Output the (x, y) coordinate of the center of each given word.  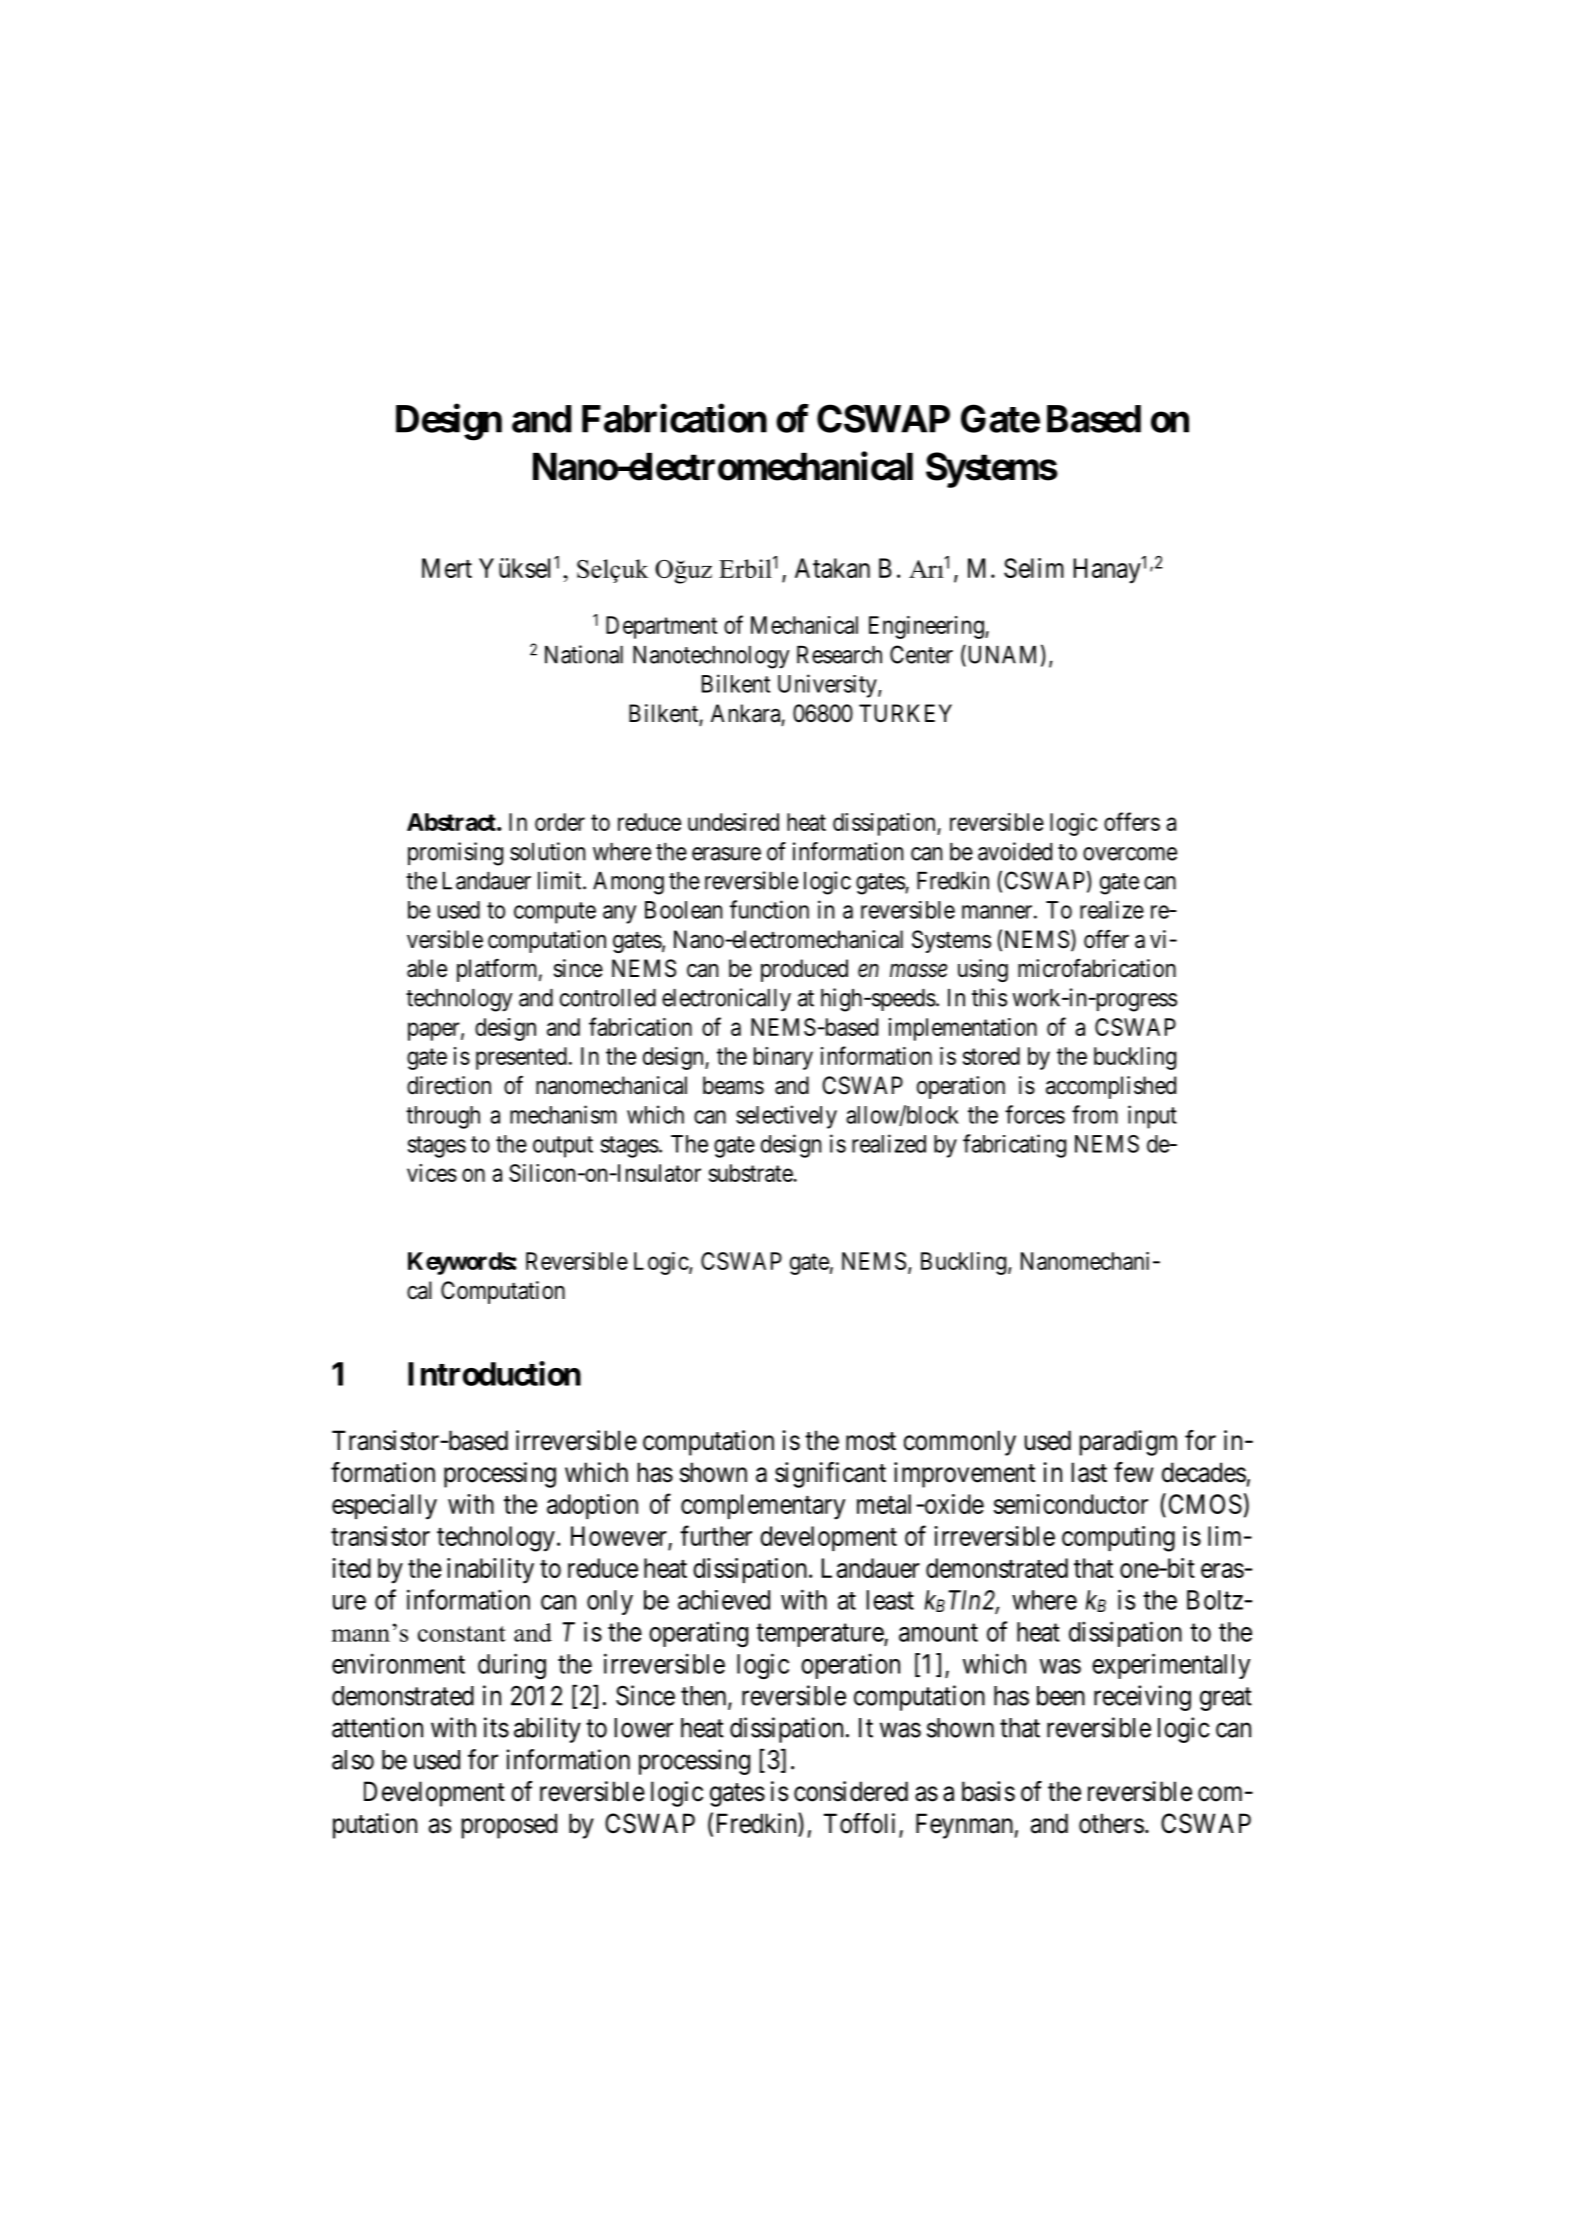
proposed (509, 1826)
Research (839, 655)
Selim (1034, 568)
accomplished (1111, 1087)
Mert (447, 568)
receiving (1142, 1698)
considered (851, 1791)
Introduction (494, 1373)
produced (804, 970)
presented (521, 1058)
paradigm (1128, 1443)
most (871, 1441)
